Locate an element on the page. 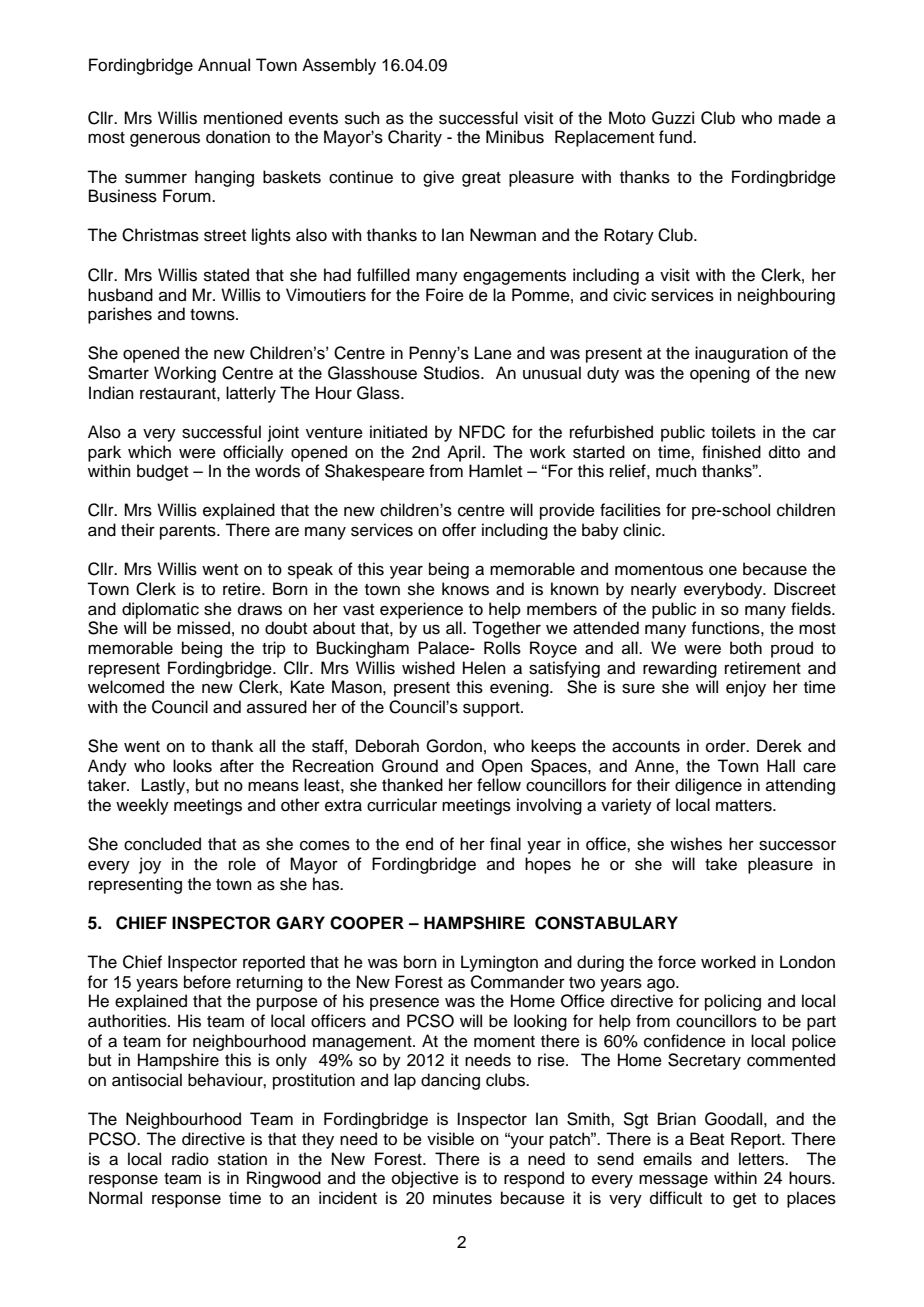 The height and width of the document is (1307, 924). visible is located at coordinates (450, 1139).
